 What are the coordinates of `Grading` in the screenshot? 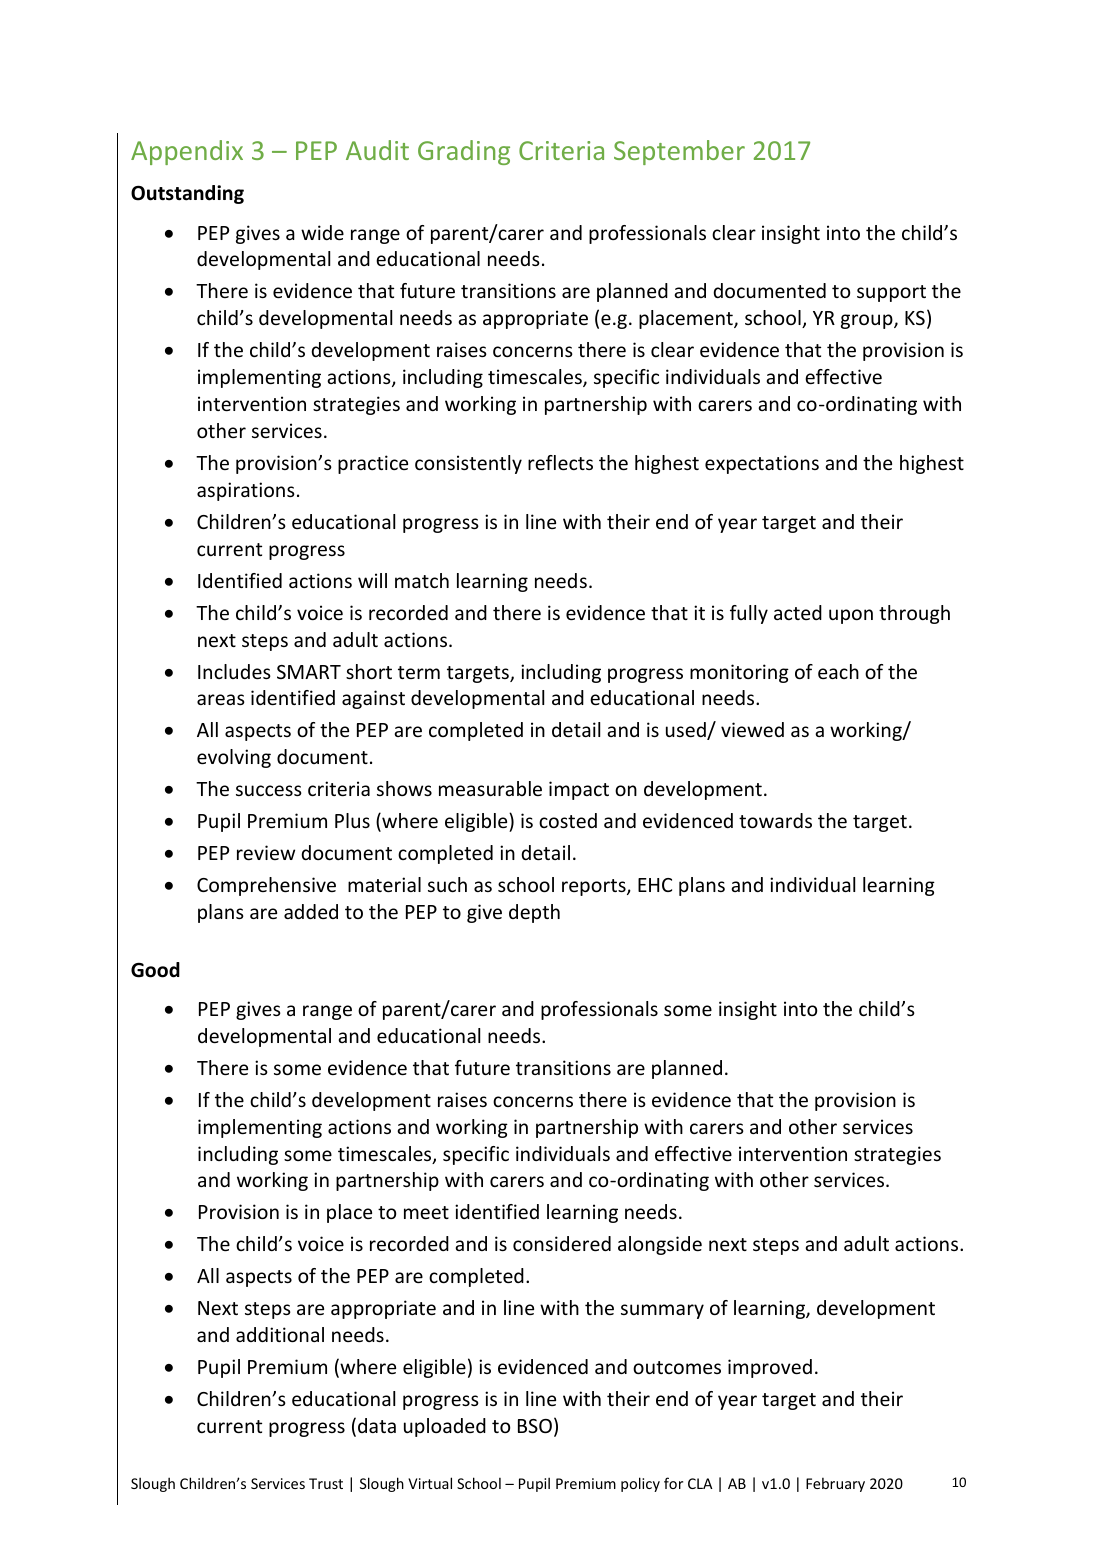 It's located at (464, 152).
